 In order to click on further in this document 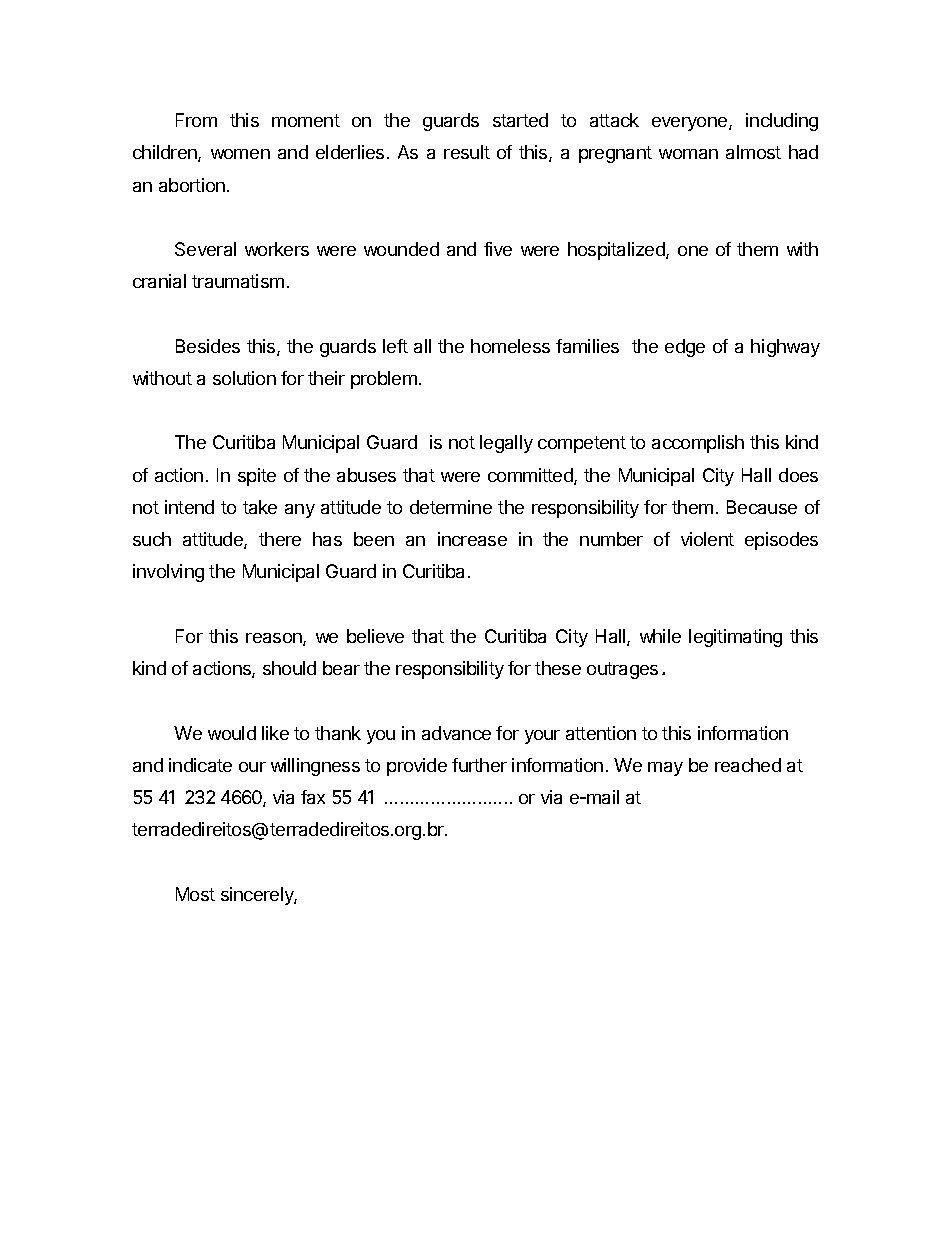, I will do `click(479, 765)`.
